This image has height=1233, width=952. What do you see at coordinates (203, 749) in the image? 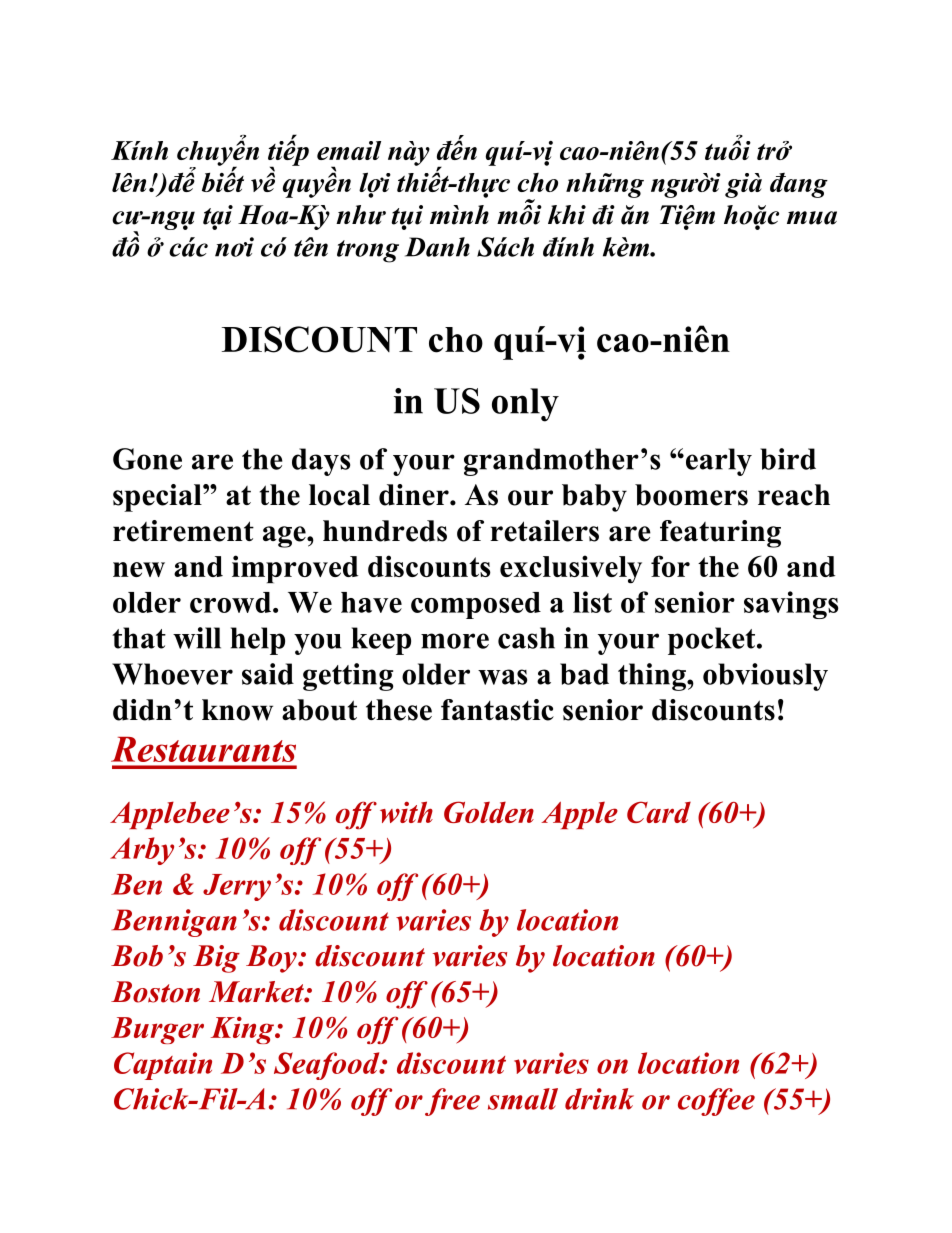
I see `Restaurants` at bounding box center [203, 749].
